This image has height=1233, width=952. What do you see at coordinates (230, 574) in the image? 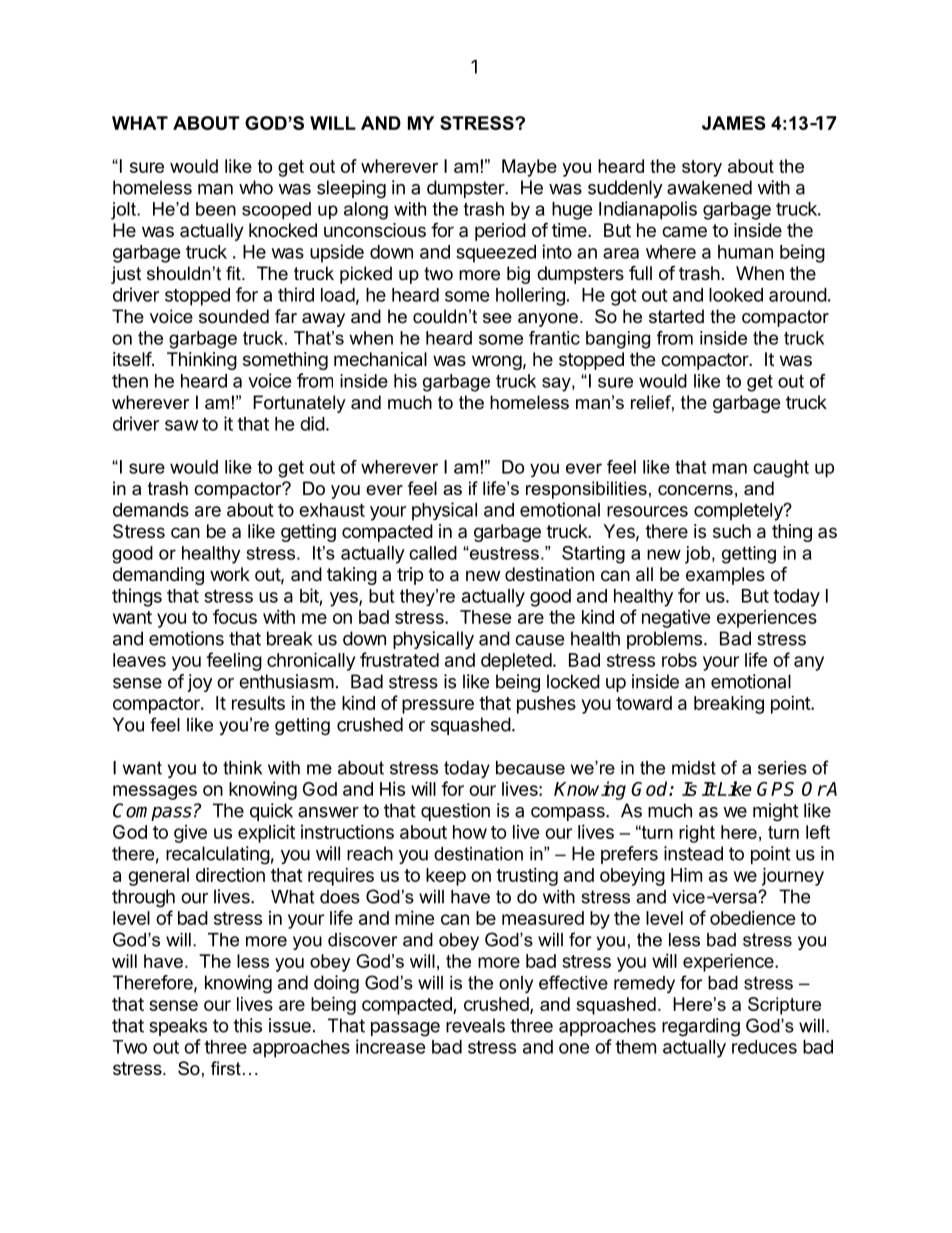
I see `work` at bounding box center [230, 574].
